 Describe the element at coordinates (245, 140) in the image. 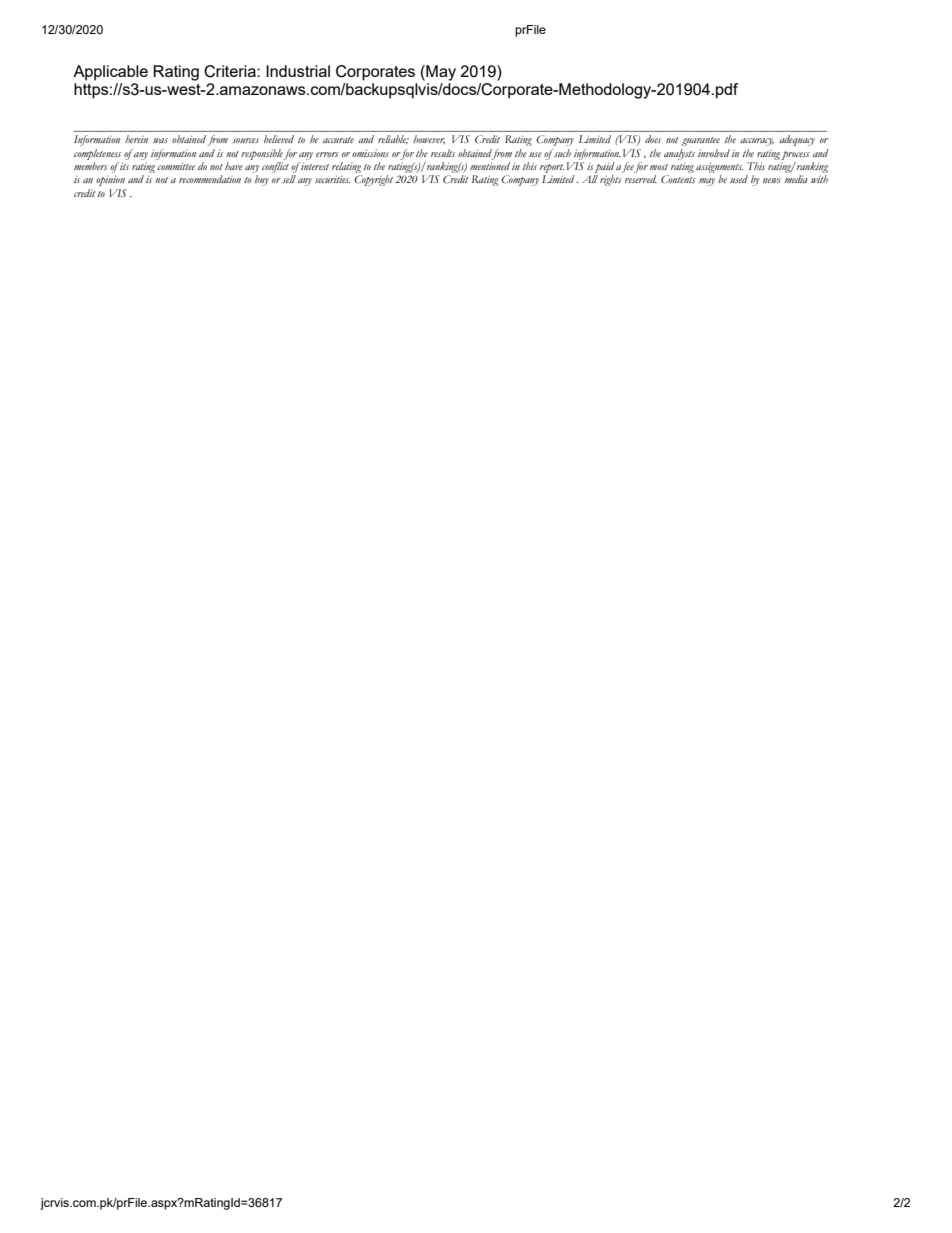

I see `sources` at that location.
